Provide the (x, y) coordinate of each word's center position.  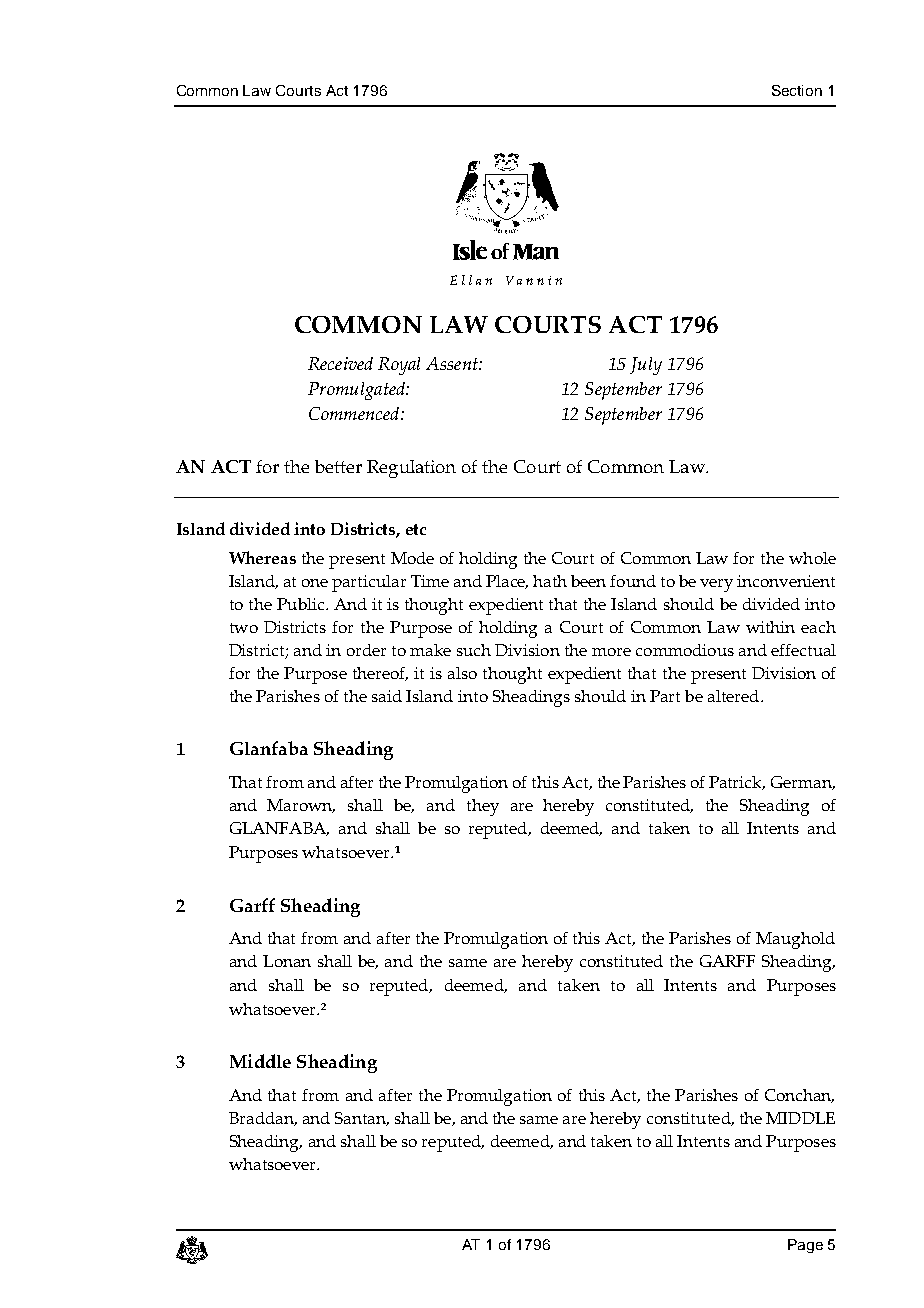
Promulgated (357, 391)
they (483, 807)
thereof (380, 674)
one (315, 583)
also (462, 673)
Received (340, 363)
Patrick (737, 783)
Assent (453, 363)
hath (550, 581)
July (646, 366)
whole (812, 558)
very (716, 585)
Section (797, 90)
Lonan (287, 961)
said (387, 696)
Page (805, 1246)
